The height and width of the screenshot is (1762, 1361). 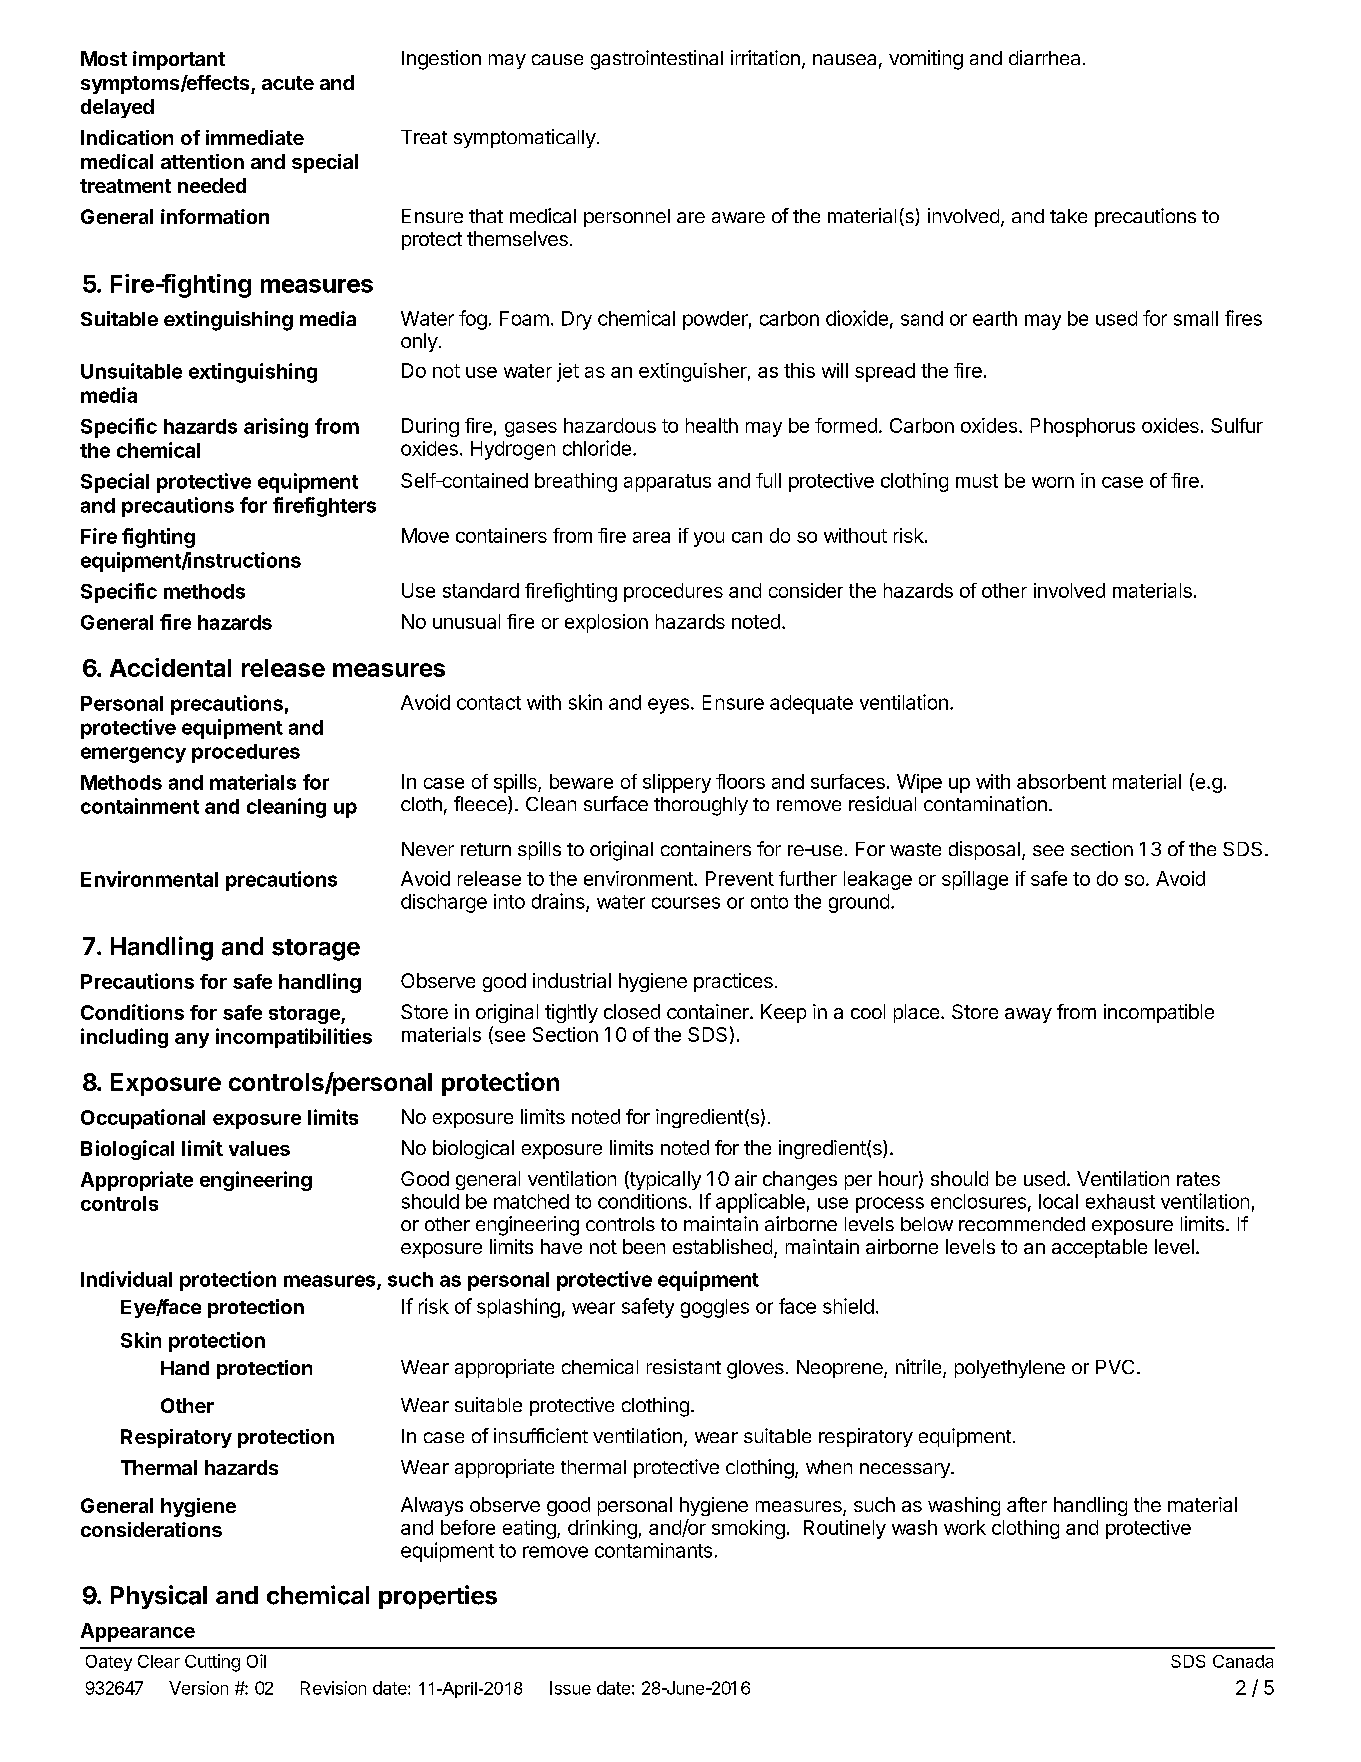 What do you see at coordinates (686, 903) in the screenshot?
I see `courses` at bounding box center [686, 903].
